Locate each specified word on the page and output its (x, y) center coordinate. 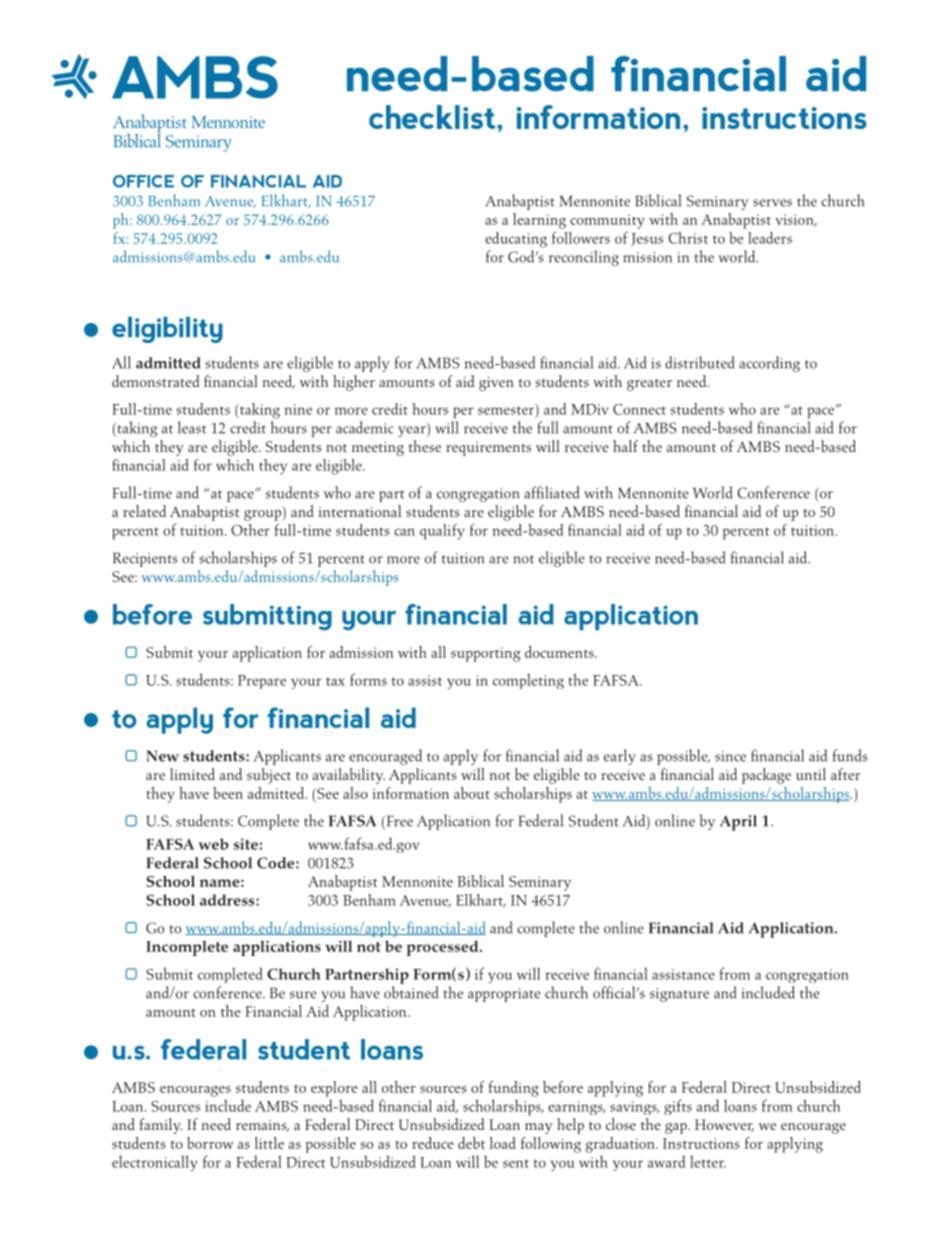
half (625, 446)
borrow (210, 1143)
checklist (433, 117)
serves (772, 203)
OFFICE (143, 181)
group (264, 515)
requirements (488, 449)
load (503, 1143)
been (228, 793)
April (738, 823)
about (472, 793)
